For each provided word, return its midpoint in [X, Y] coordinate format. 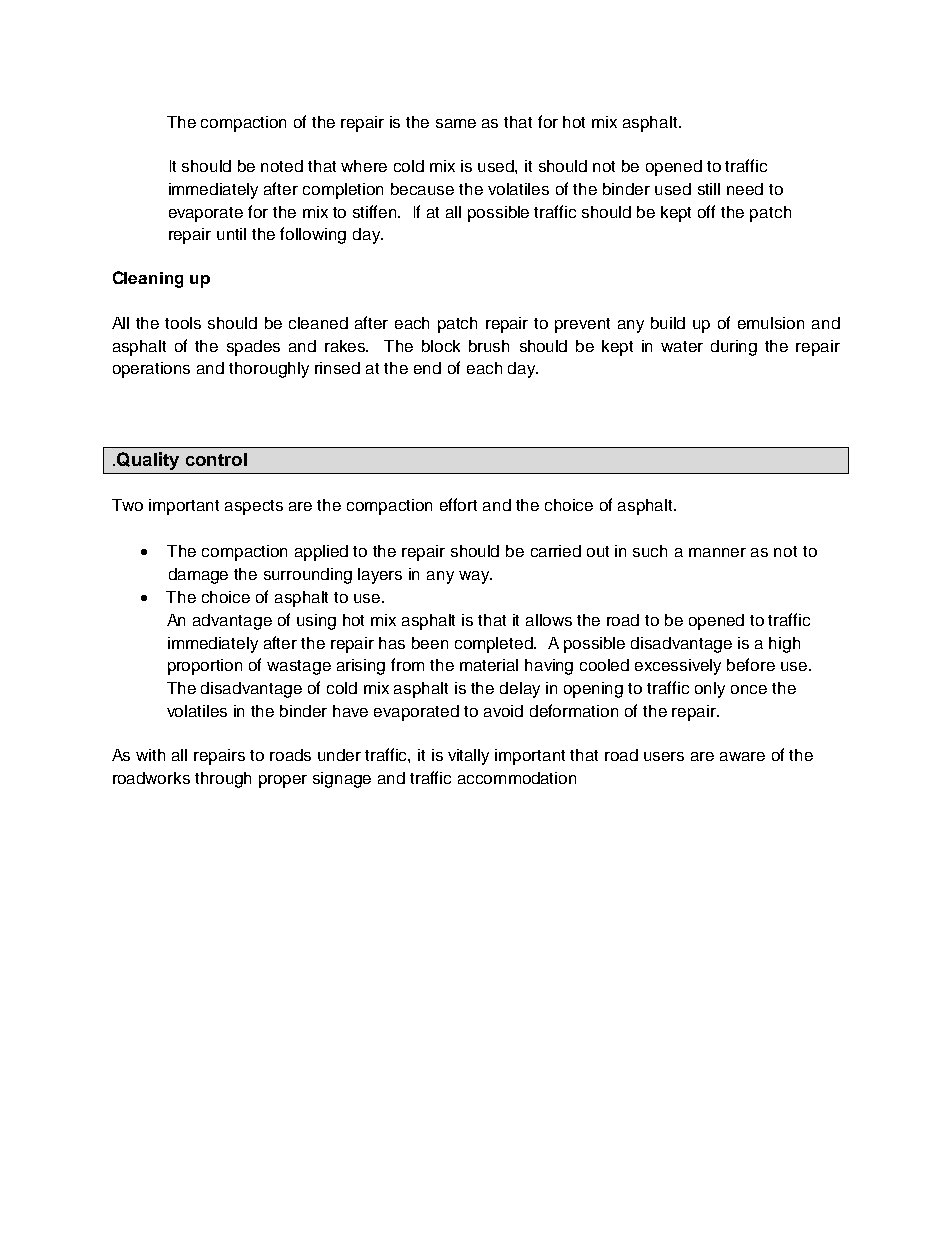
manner [717, 552]
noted [282, 166]
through [223, 780]
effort [458, 504]
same [456, 123]
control [216, 459]
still [709, 189]
